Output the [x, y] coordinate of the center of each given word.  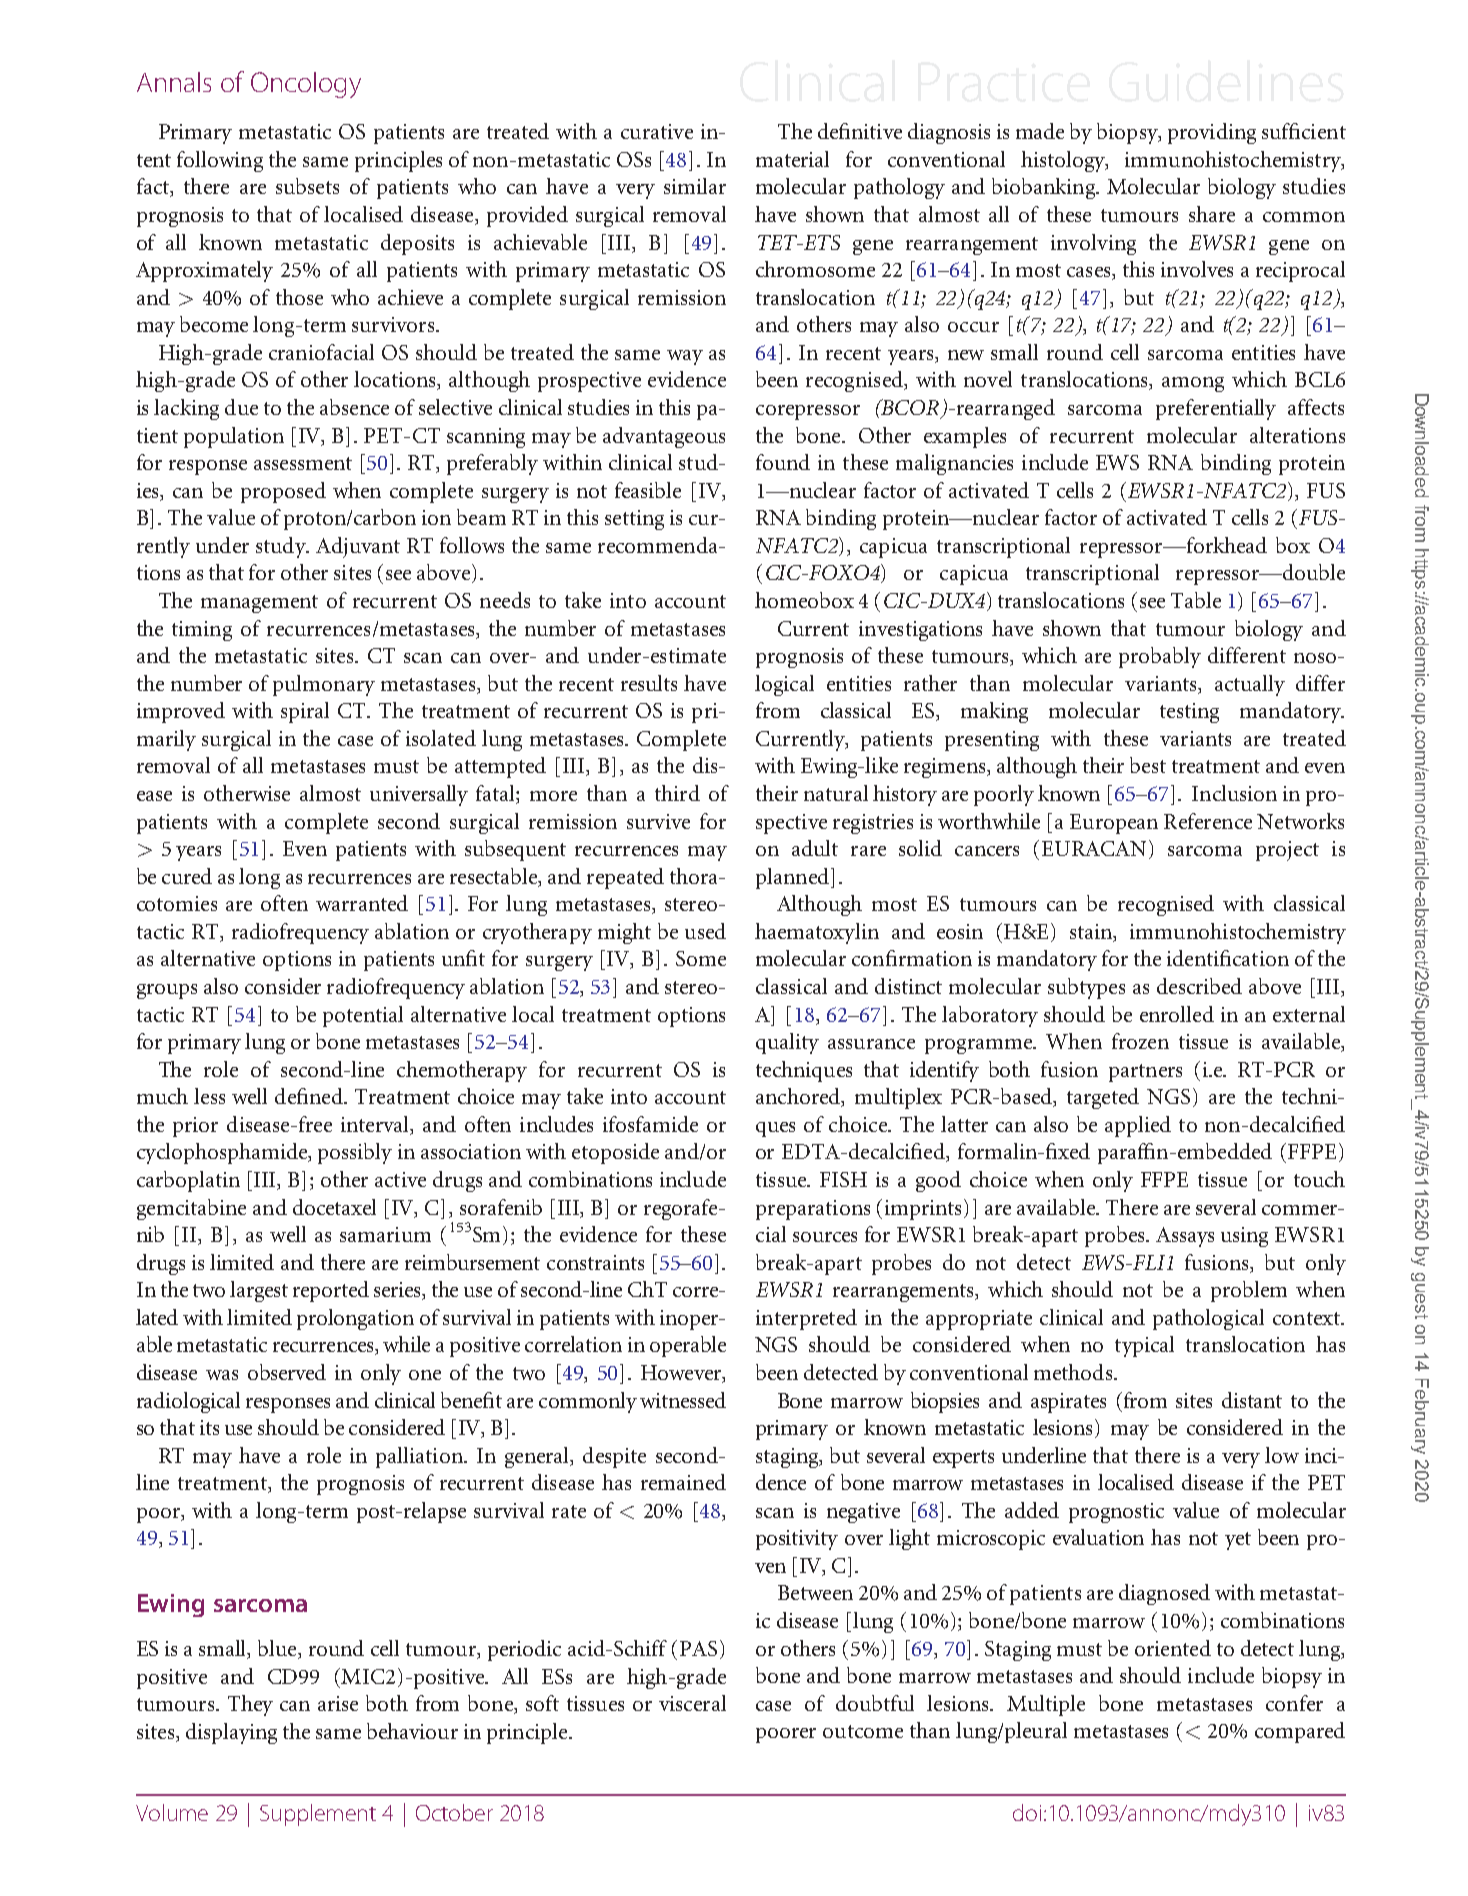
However [682, 1374]
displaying [231, 1733]
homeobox [804, 600]
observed [287, 1372]
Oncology [306, 85]
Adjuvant [358, 547]
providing [1212, 133]
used [705, 931]
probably [1160, 657]
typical [1144, 1346]
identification [1228, 958]
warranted [362, 903]
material [792, 159]
